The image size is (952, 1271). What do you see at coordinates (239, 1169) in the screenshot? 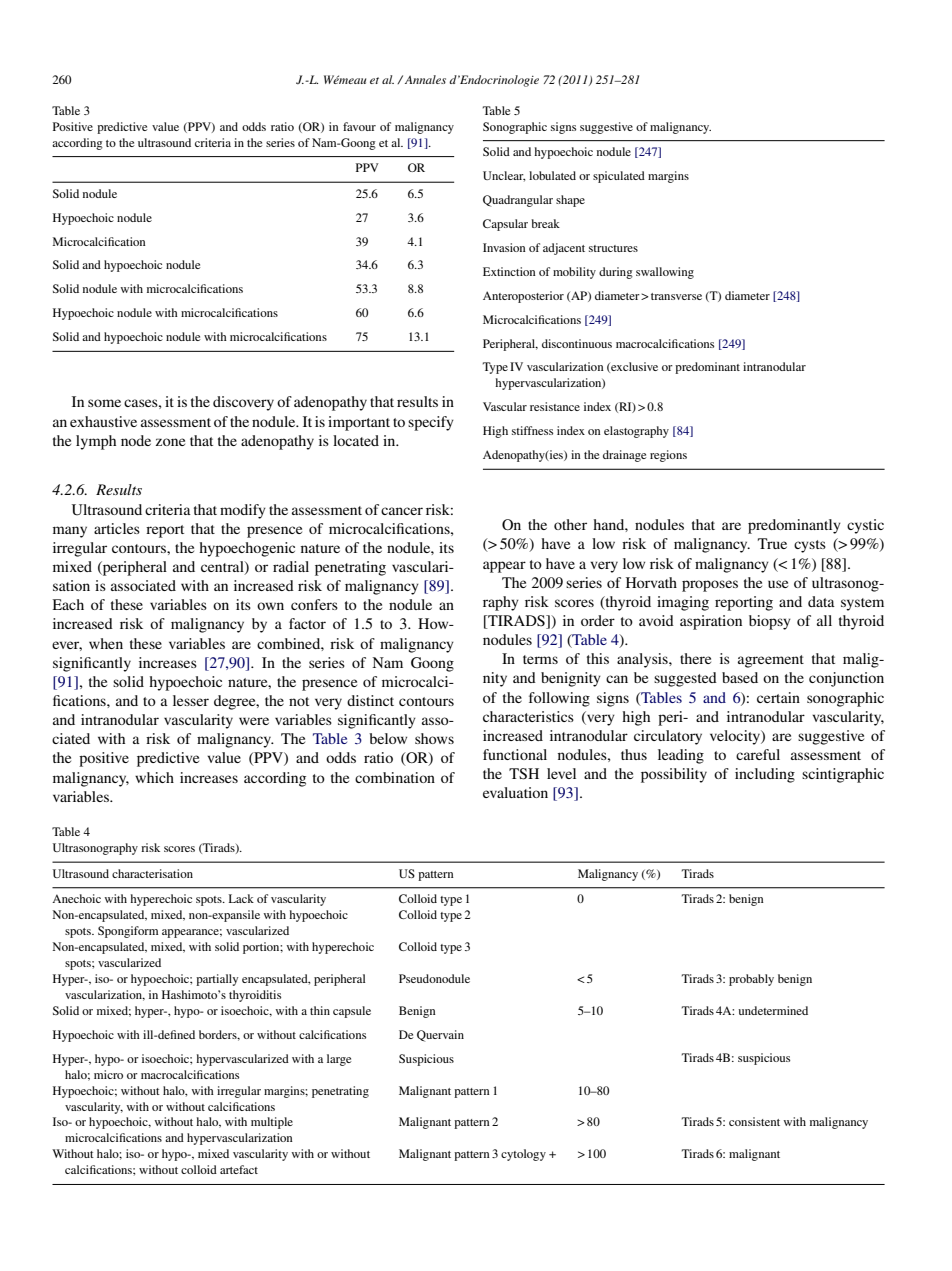
I see `artefact` at bounding box center [239, 1169].
